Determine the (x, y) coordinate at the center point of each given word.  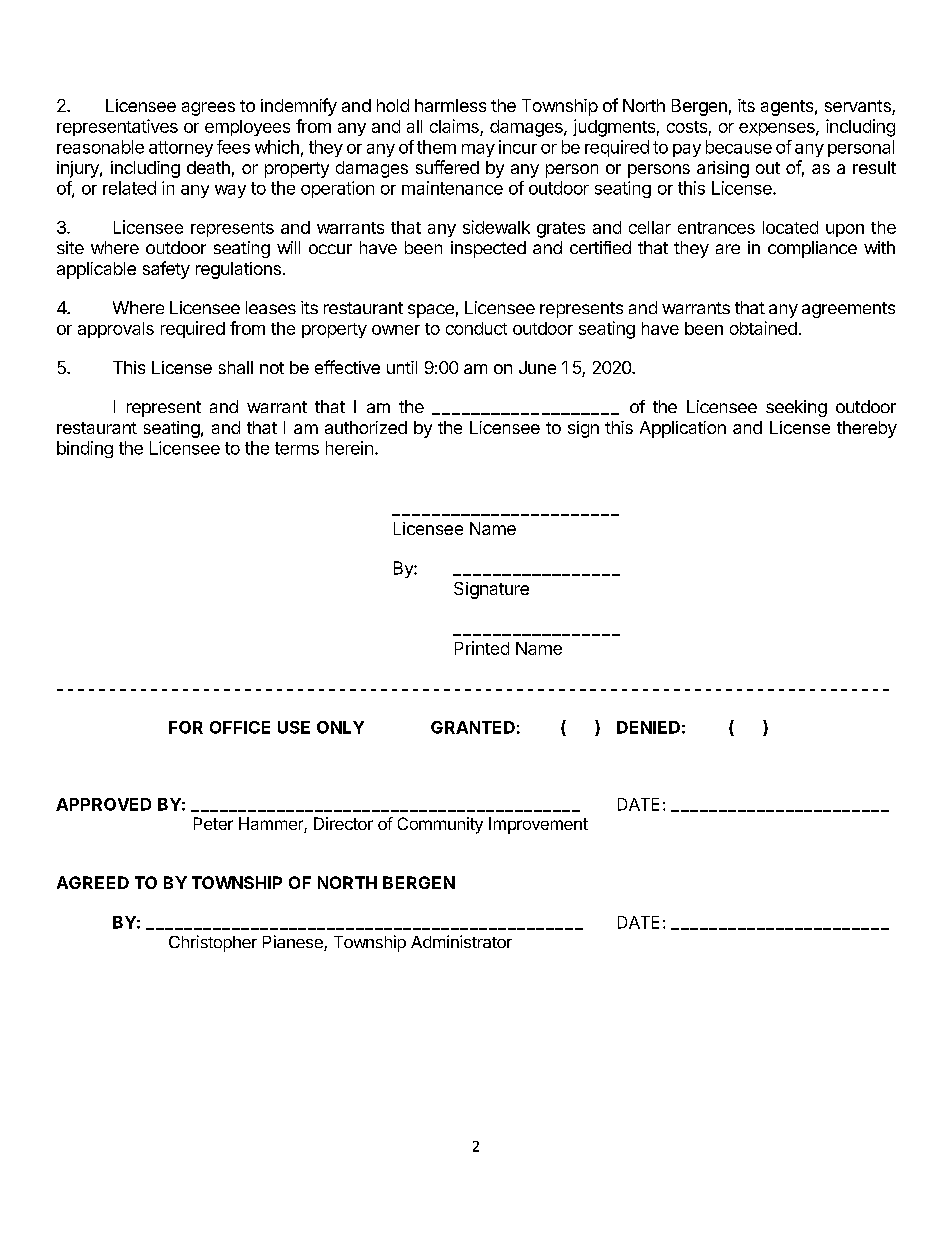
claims (454, 126)
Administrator (461, 941)
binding (85, 449)
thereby (867, 429)
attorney (181, 149)
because (739, 147)
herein (349, 448)
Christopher (213, 943)
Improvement (538, 825)
